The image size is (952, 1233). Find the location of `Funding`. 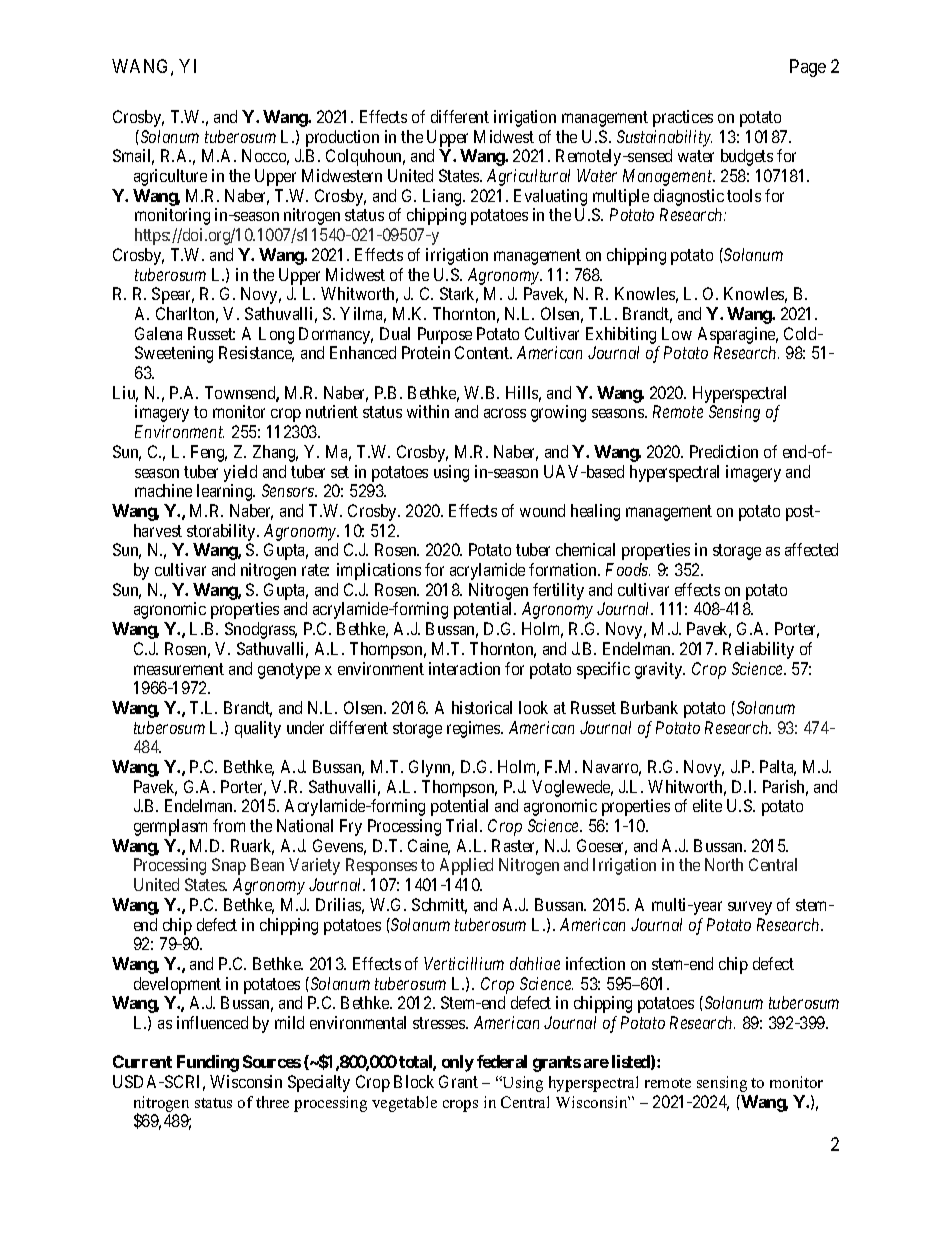

Funding is located at coordinates (208, 1063).
